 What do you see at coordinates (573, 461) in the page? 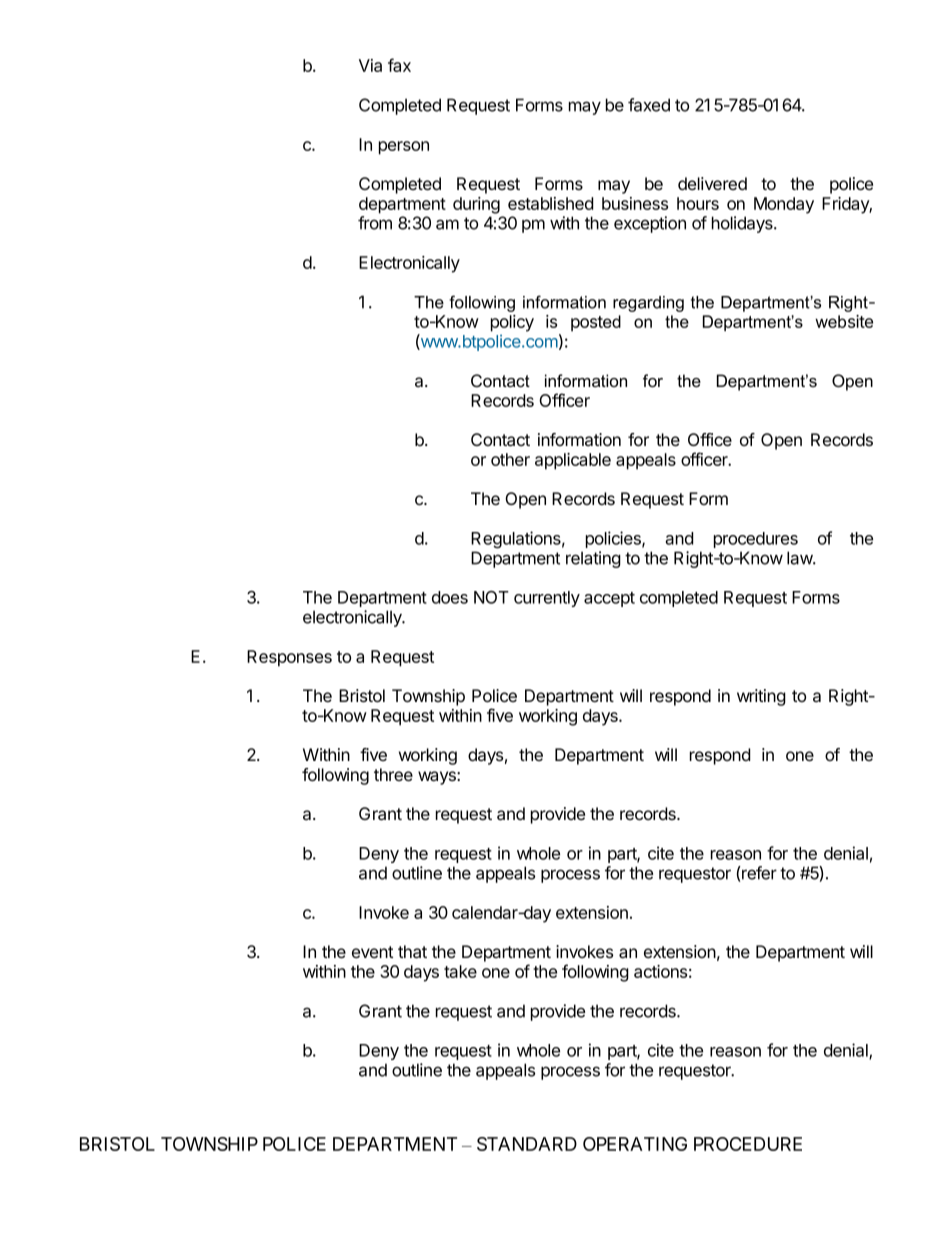
I see `applicable` at bounding box center [573, 461].
